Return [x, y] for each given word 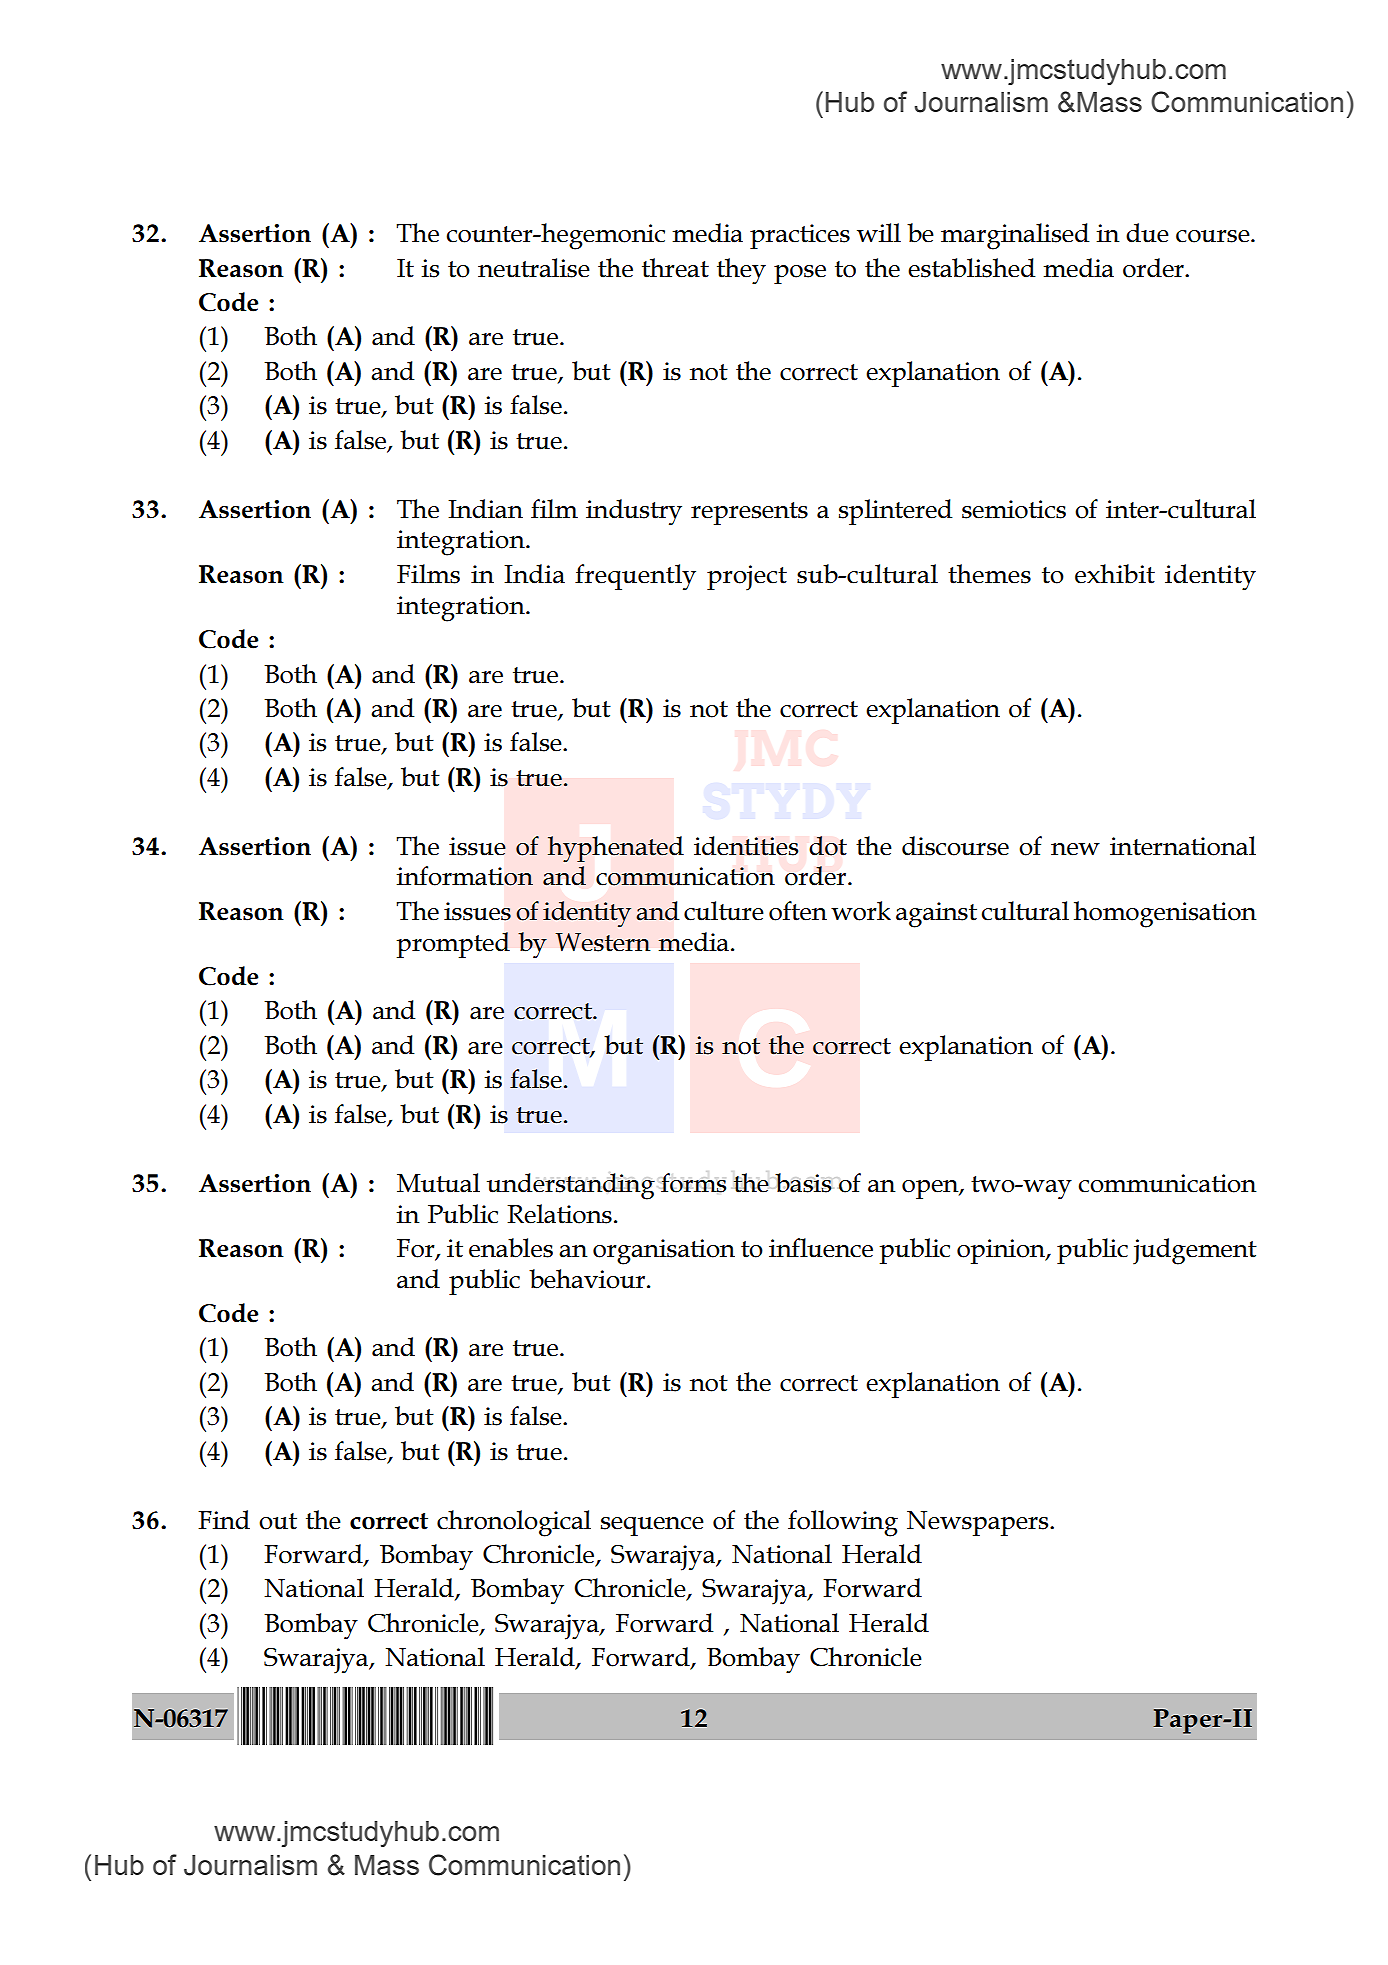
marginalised [1015, 236]
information [465, 876]
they [741, 271]
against [936, 915]
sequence [652, 1526]
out [278, 1521]
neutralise [534, 268]
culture [724, 911]
